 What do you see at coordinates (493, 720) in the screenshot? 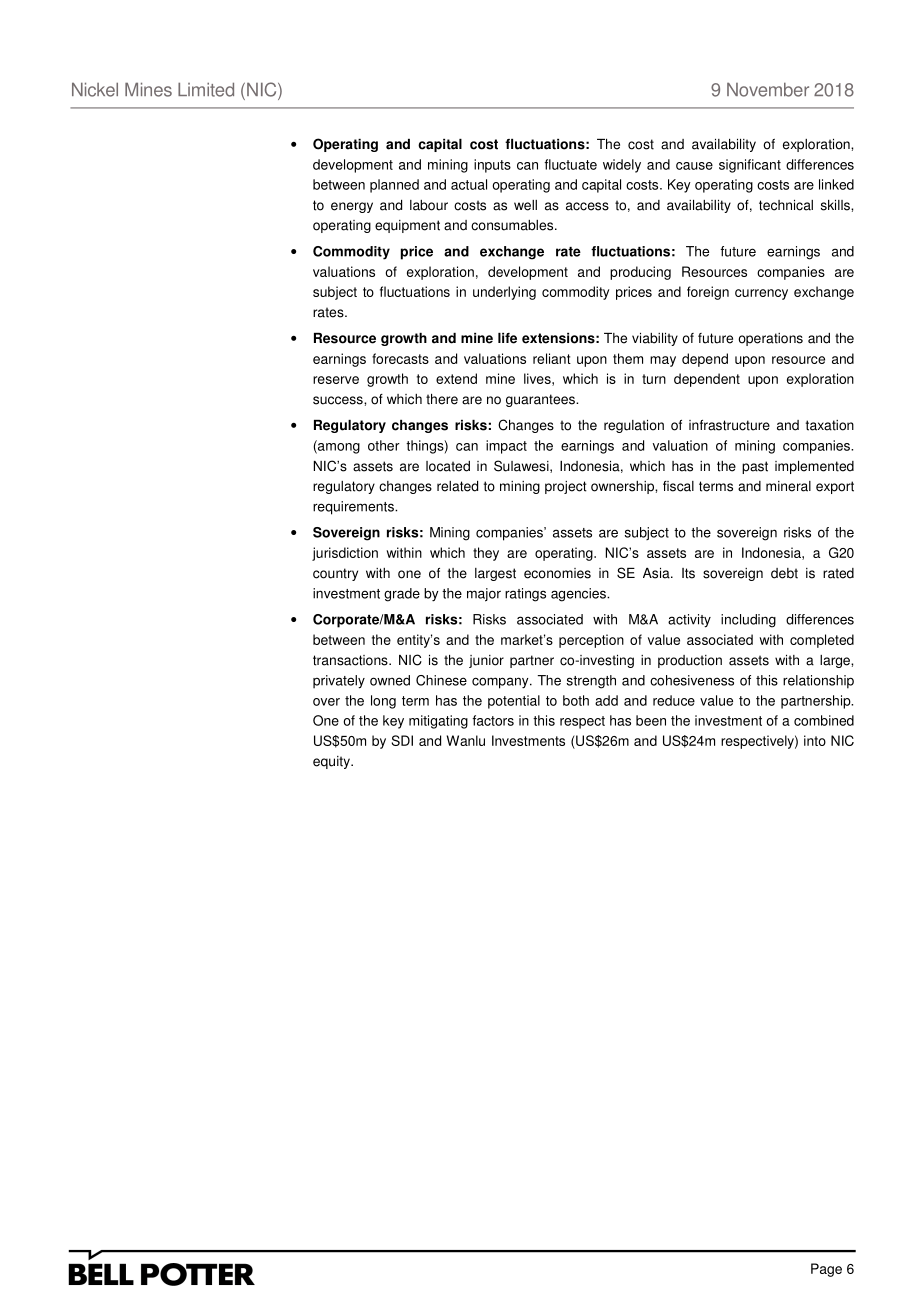
I see `factors` at bounding box center [493, 720].
